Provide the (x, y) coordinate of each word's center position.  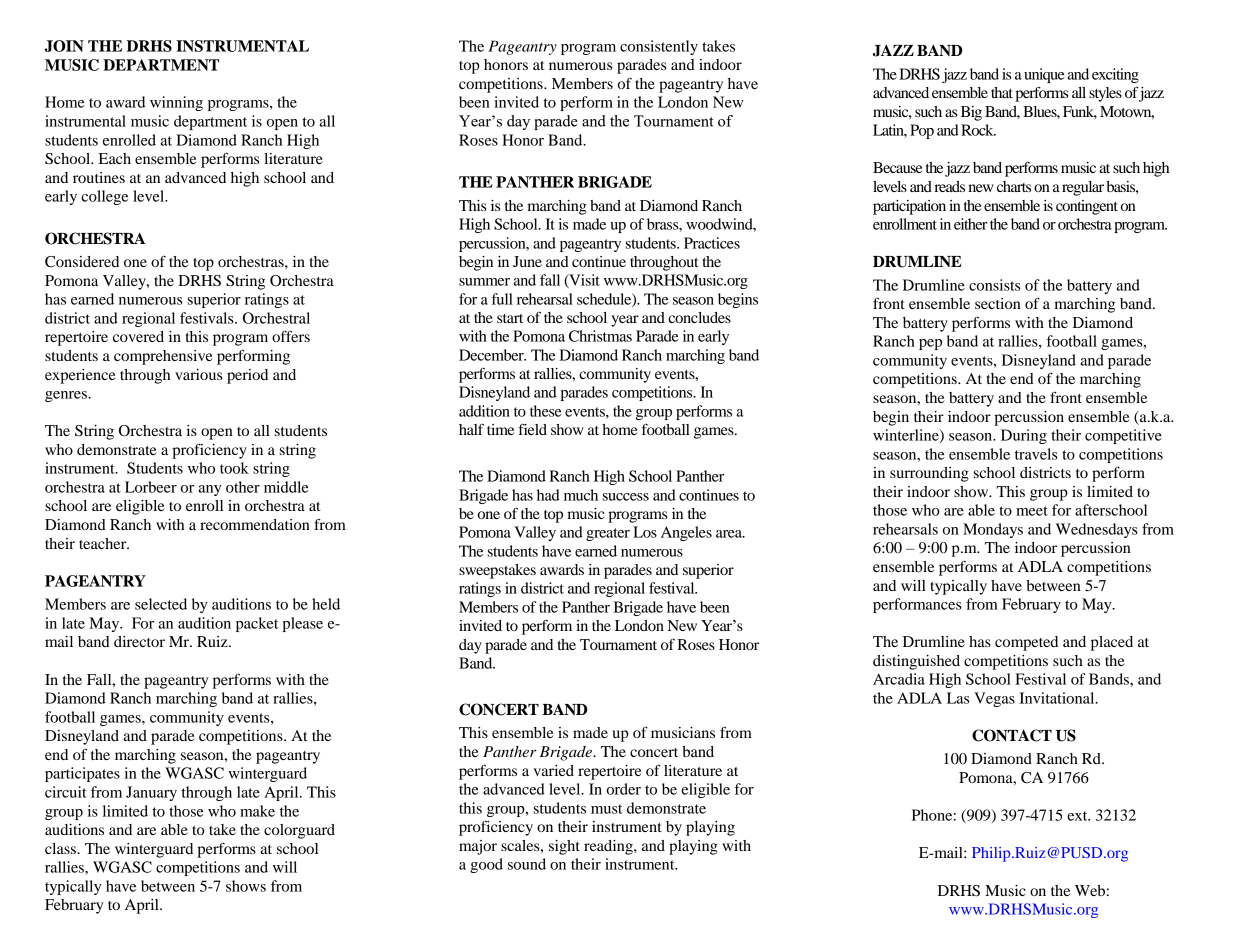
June (527, 261)
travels (1036, 454)
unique (1044, 75)
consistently (659, 47)
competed (1026, 643)
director (139, 641)
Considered (82, 262)
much (581, 495)
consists (995, 285)
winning (176, 103)
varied (554, 770)
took (234, 468)
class (61, 848)
